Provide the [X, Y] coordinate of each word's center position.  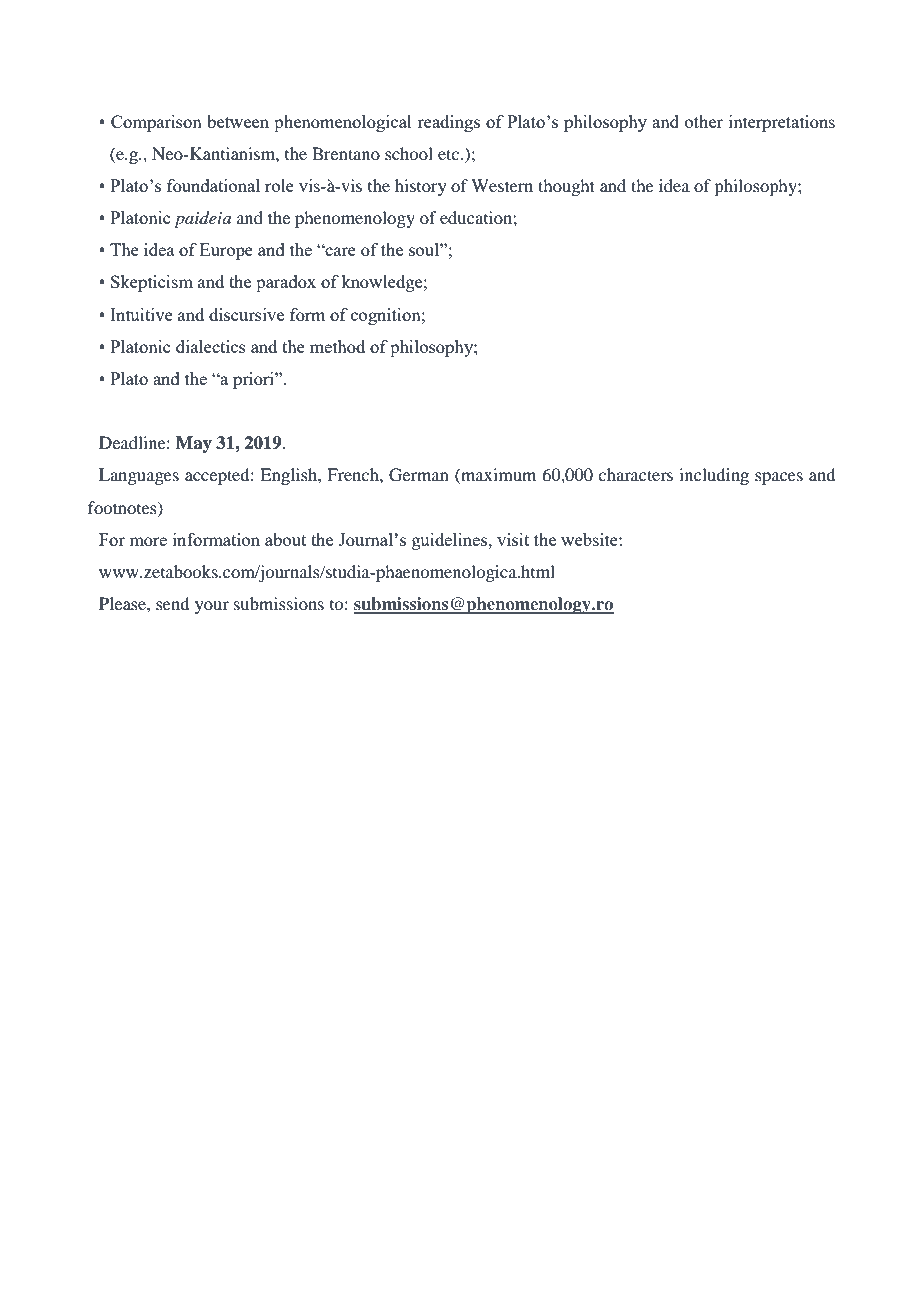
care [339, 251]
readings [448, 123]
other [704, 121]
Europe [226, 251]
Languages [139, 476]
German [419, 475]
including [714, 476]
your [212, 607]
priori [254, 380]
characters [635, 474]
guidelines [451, 541]
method [337, 346]
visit [513, 539]
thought [566, 187]
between [238, 121]
